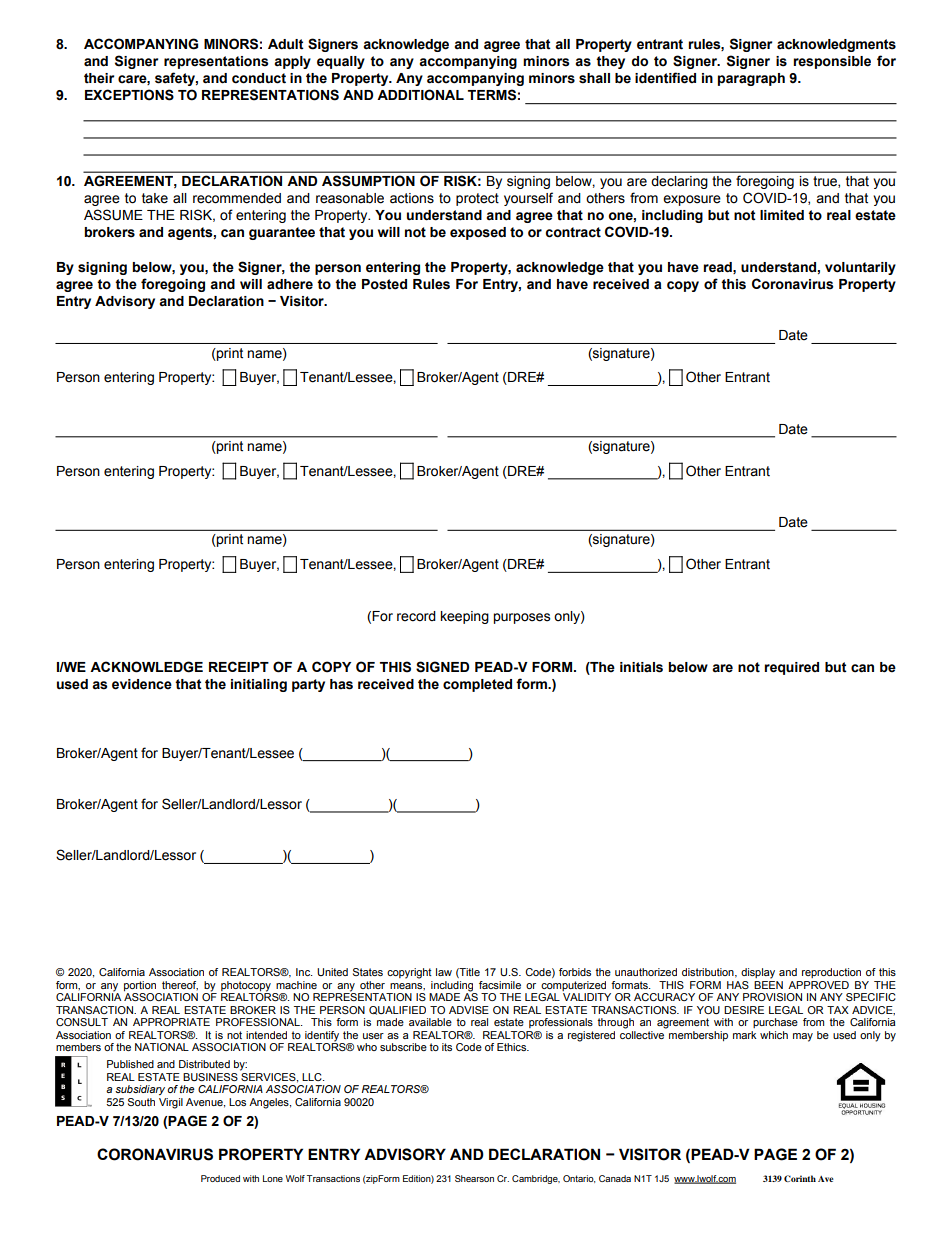  What do you see at coordinates (129, 95) in the screenshot?
I see `EXCEPTIONS` at bounding box center [129, 95].
